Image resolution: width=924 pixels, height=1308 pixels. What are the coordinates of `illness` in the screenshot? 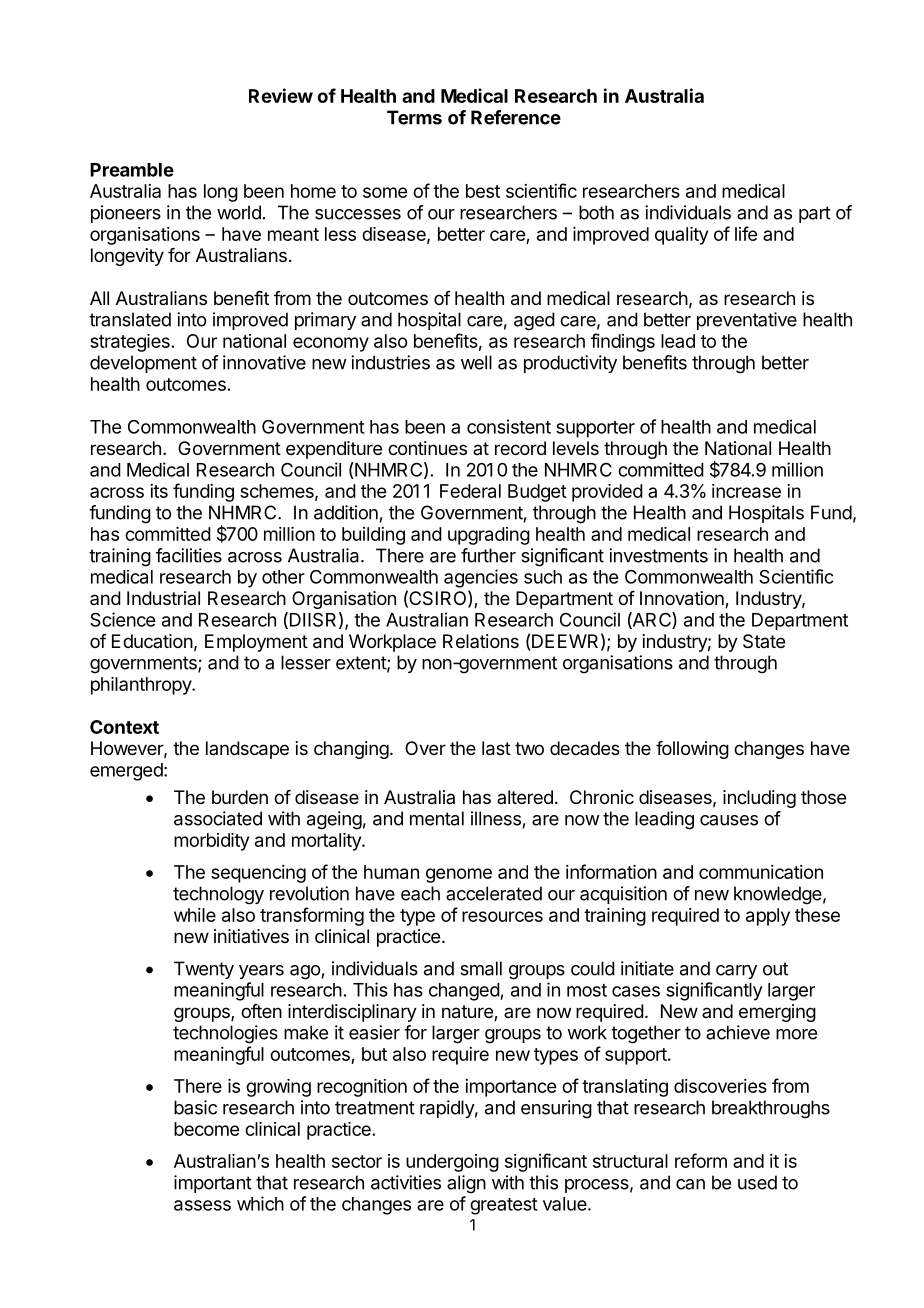 It's located at (496, 818).
